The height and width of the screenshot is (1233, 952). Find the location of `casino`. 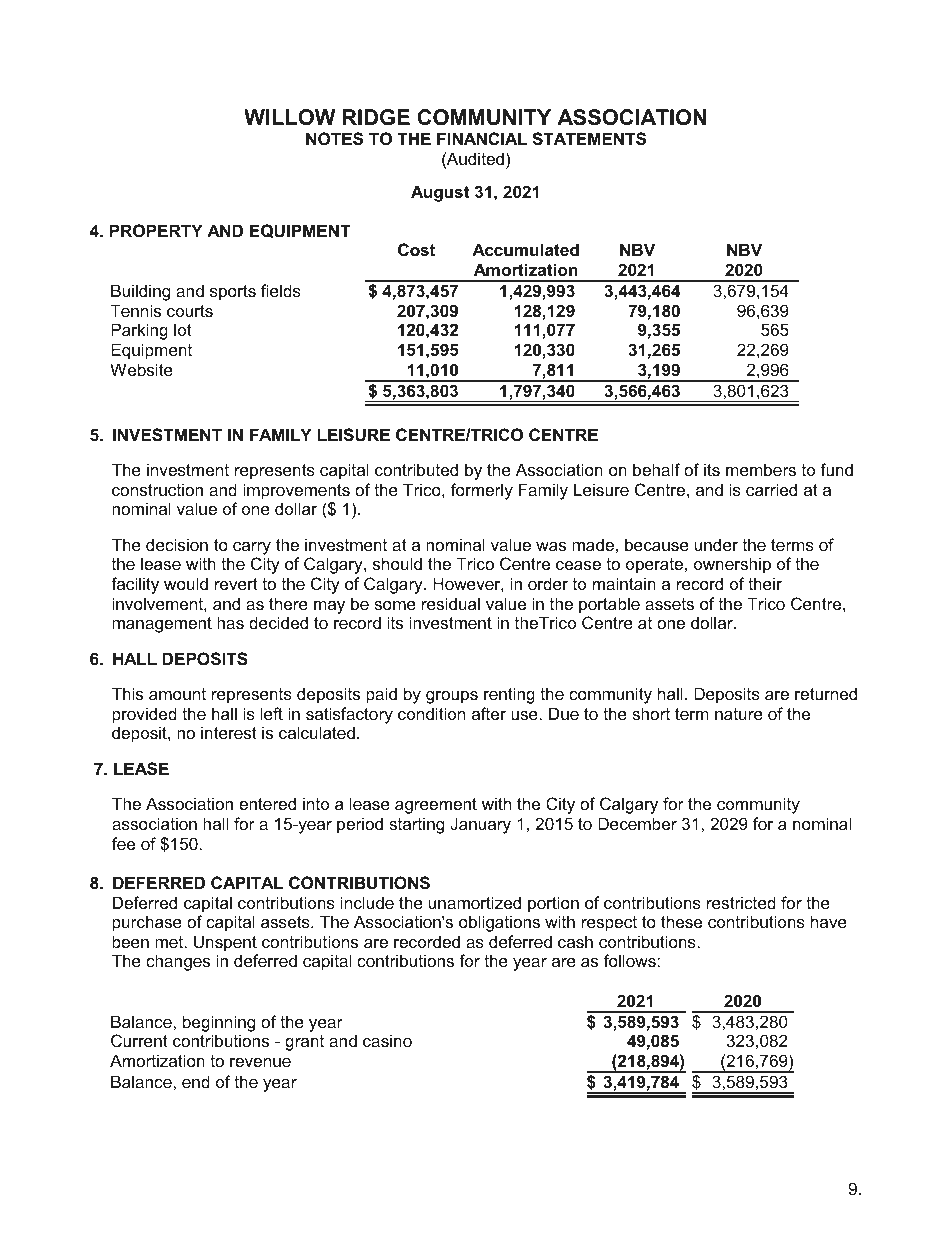

casino is located at coordinates (387, 1040).
